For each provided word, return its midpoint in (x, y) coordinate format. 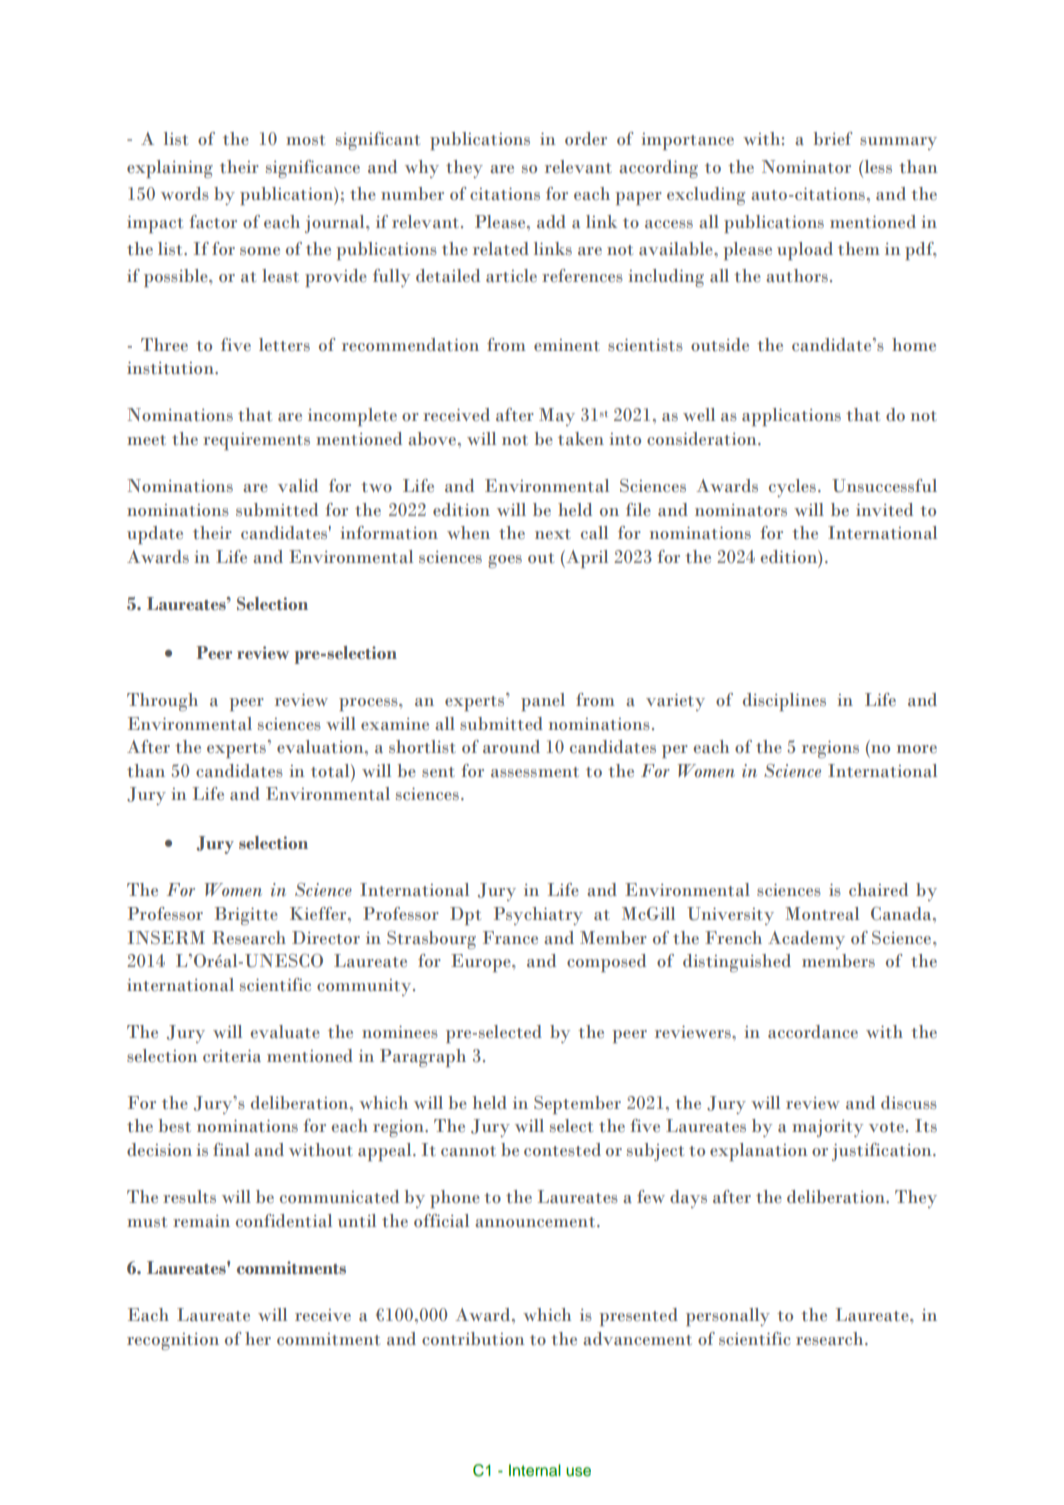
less (877, 167)
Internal (535, 1470)
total (331, 771)
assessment (535, 772)
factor (213, 222)
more (917, 749)
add (551, 221)
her (258, 1339)
